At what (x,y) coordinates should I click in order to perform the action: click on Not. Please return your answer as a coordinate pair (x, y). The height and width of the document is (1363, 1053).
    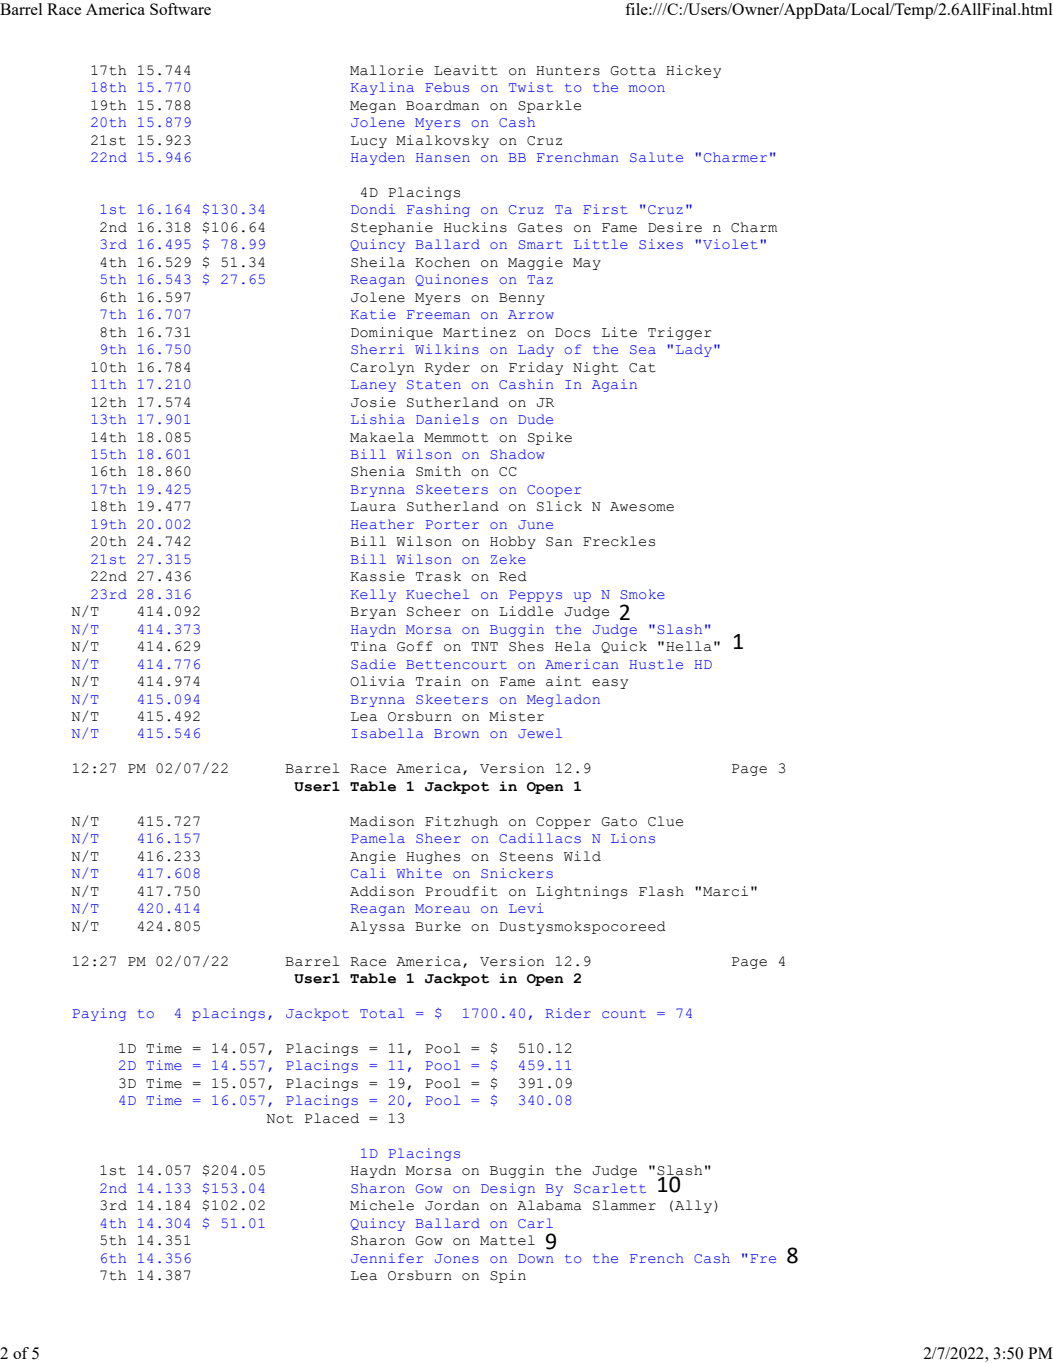
    Looking at the image, I should click on (279, 1119).
